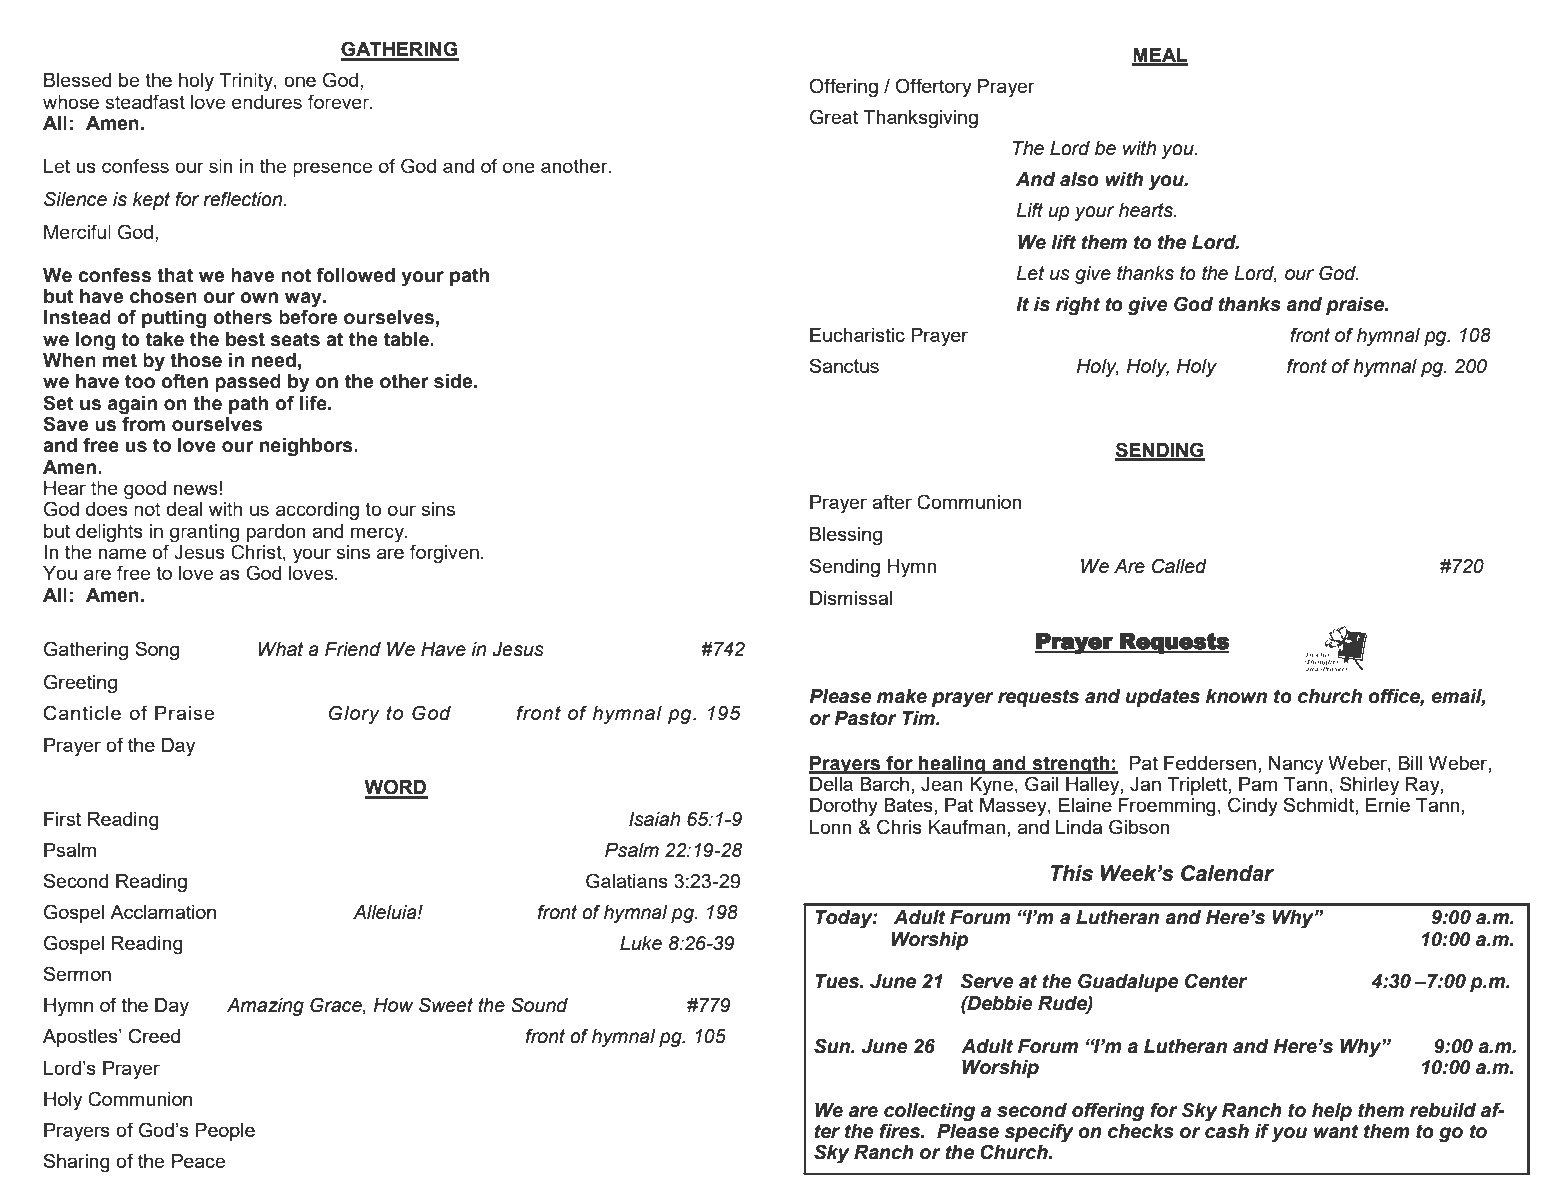 Image resolution: width=1553 pixels, height=1200 pixels. I want to click on fires, so click(901, 1131).
